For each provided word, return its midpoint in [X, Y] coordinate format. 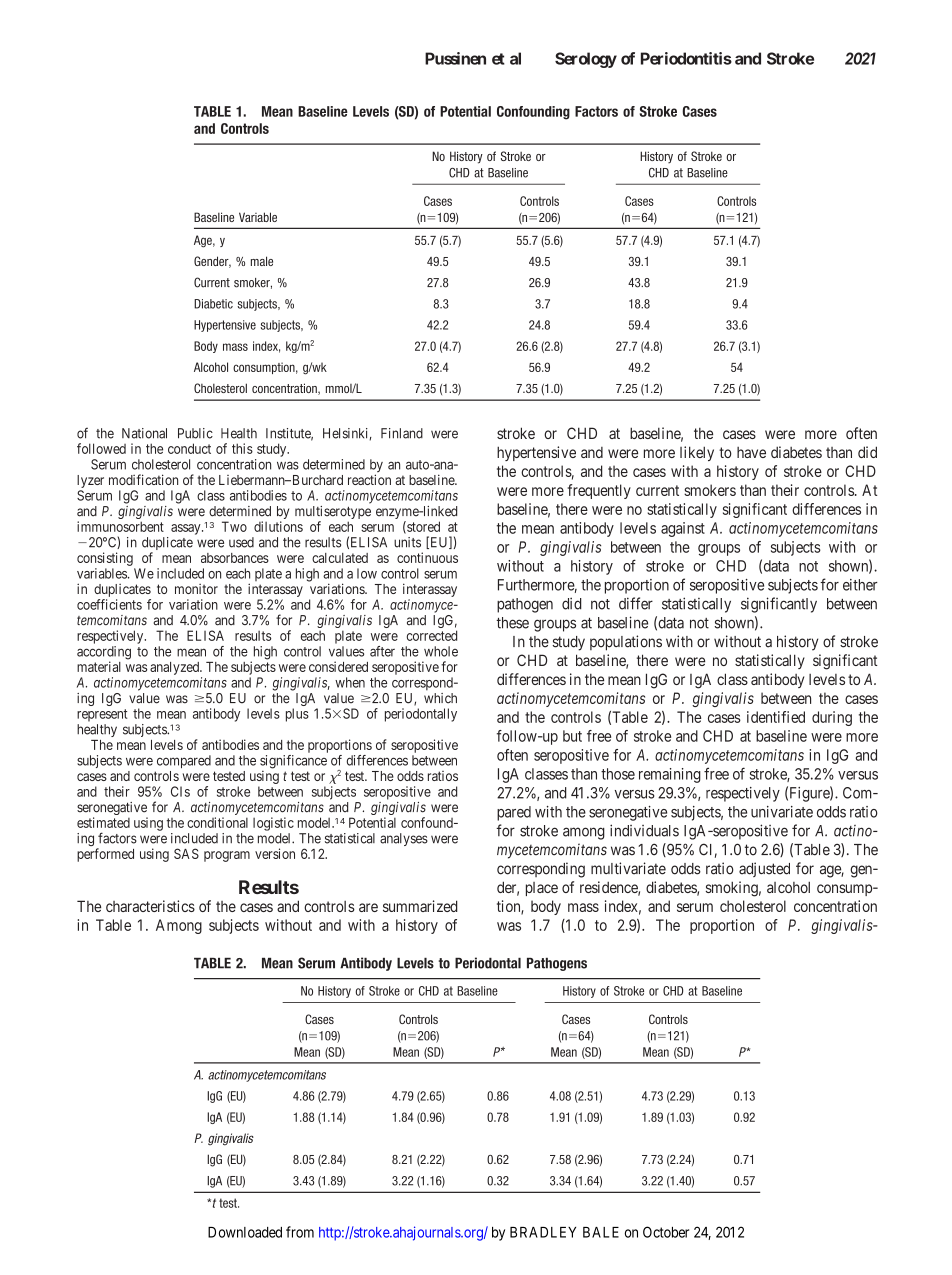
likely [697, 453]
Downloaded [245, 1232]
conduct [189, 448]
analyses [404, 839]
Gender [212, 262]
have [751, 452]
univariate [782, 812]
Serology [586, 60]
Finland [402, 433]
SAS [186, 853]
